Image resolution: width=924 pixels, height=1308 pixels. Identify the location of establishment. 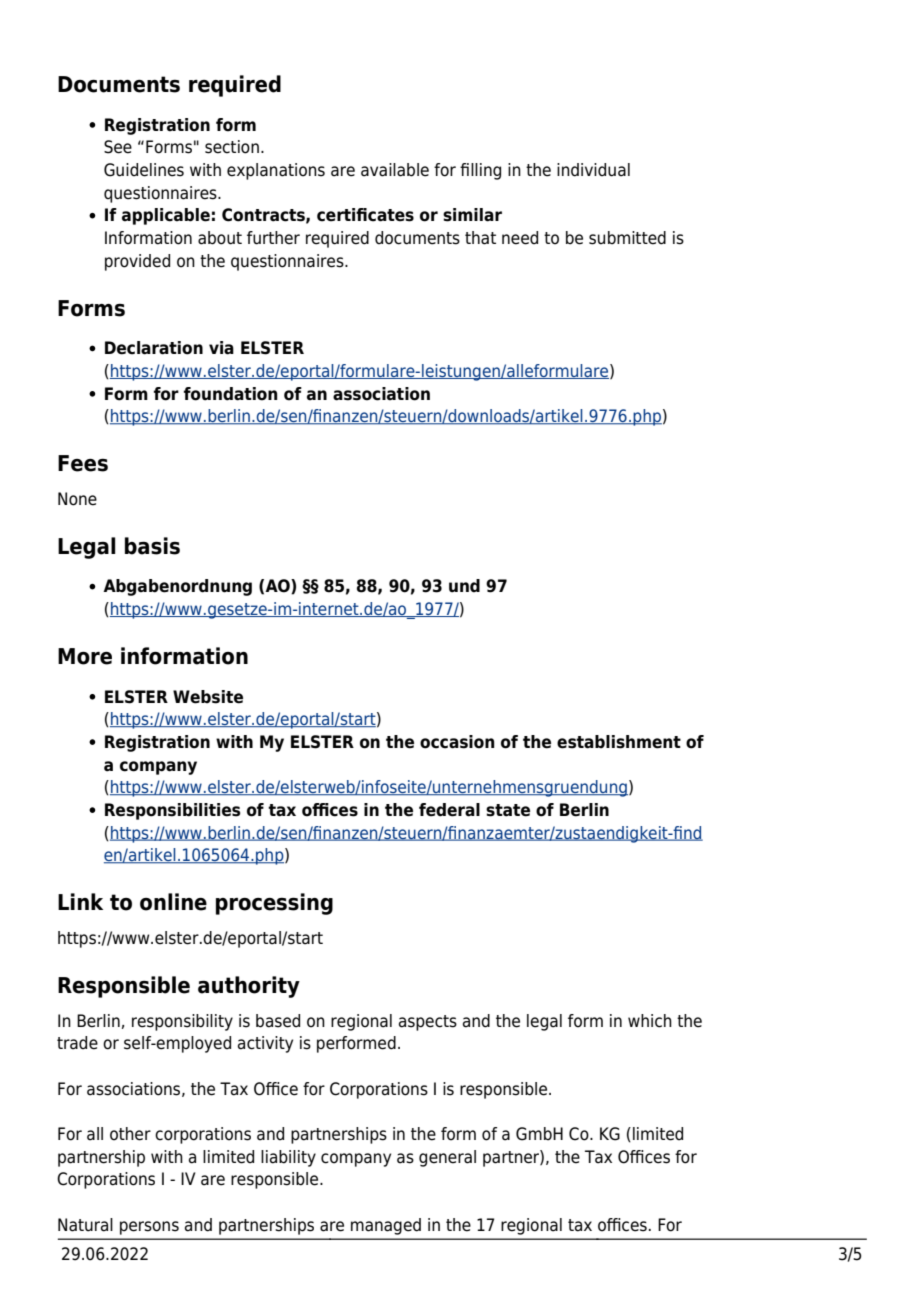
(619, 742).
